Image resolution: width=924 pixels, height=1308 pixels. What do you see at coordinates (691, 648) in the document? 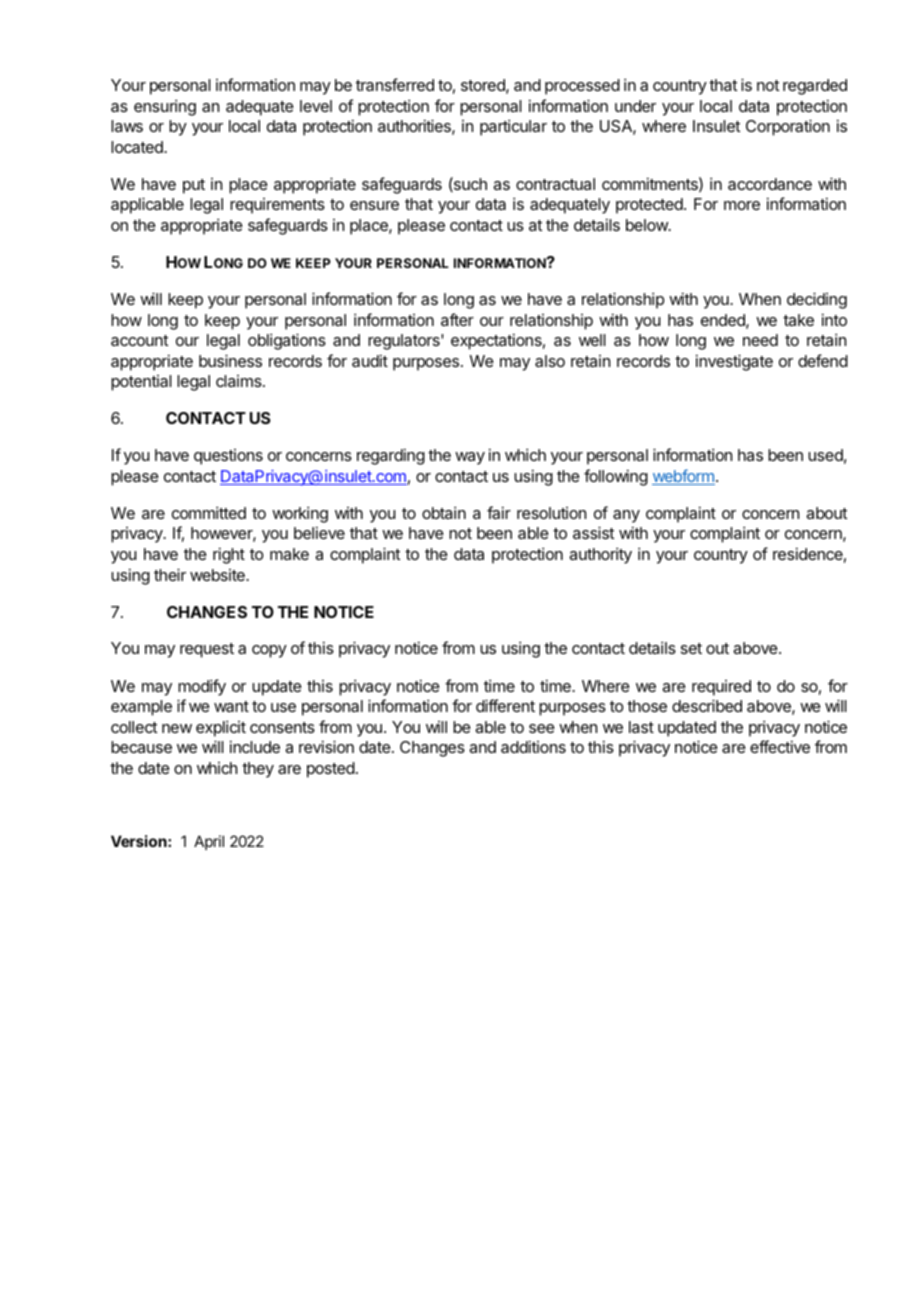
I see `set` at bounding box center [691, 648].
